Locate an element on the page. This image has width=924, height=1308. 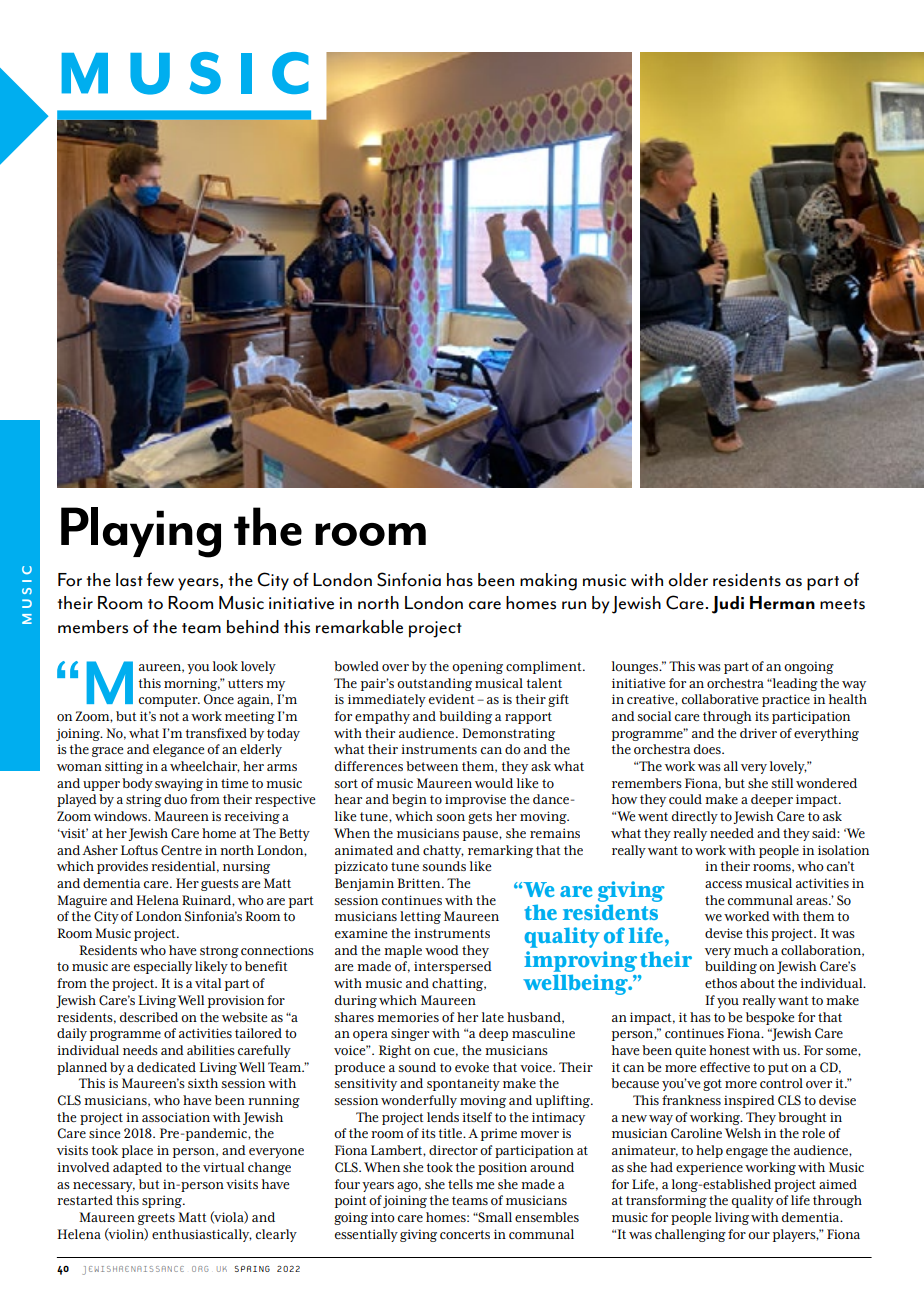
outstanding is located at coordinates (434, 684).
